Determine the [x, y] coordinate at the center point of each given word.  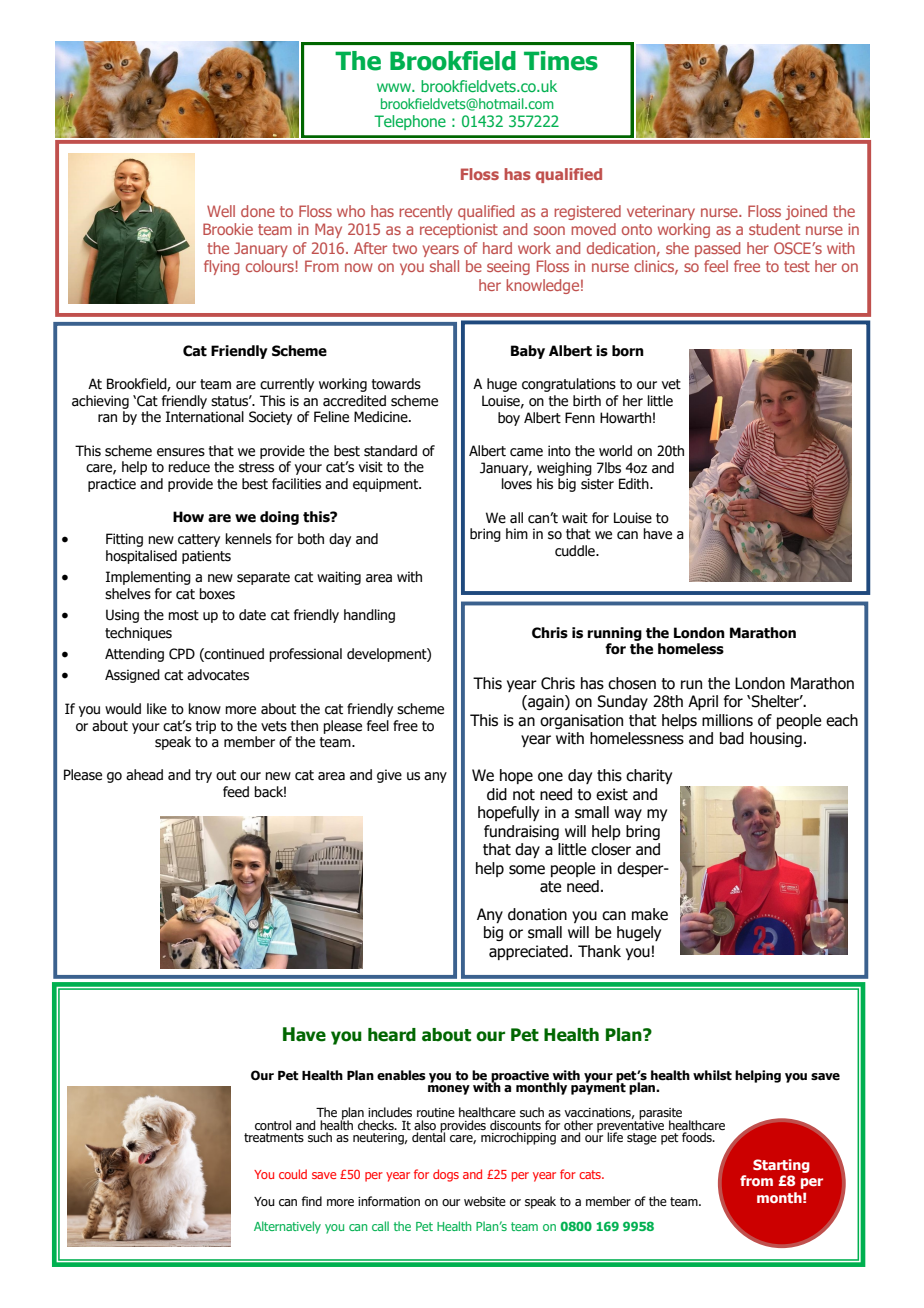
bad [732, 738]
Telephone [410, 122]
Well [221, 211]
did [497, 794]
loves [517, 484]
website [485, 1201]
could [293, 1174]
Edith [635, 484]
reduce [189, 467]
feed [236, 792]
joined [806, 212]
